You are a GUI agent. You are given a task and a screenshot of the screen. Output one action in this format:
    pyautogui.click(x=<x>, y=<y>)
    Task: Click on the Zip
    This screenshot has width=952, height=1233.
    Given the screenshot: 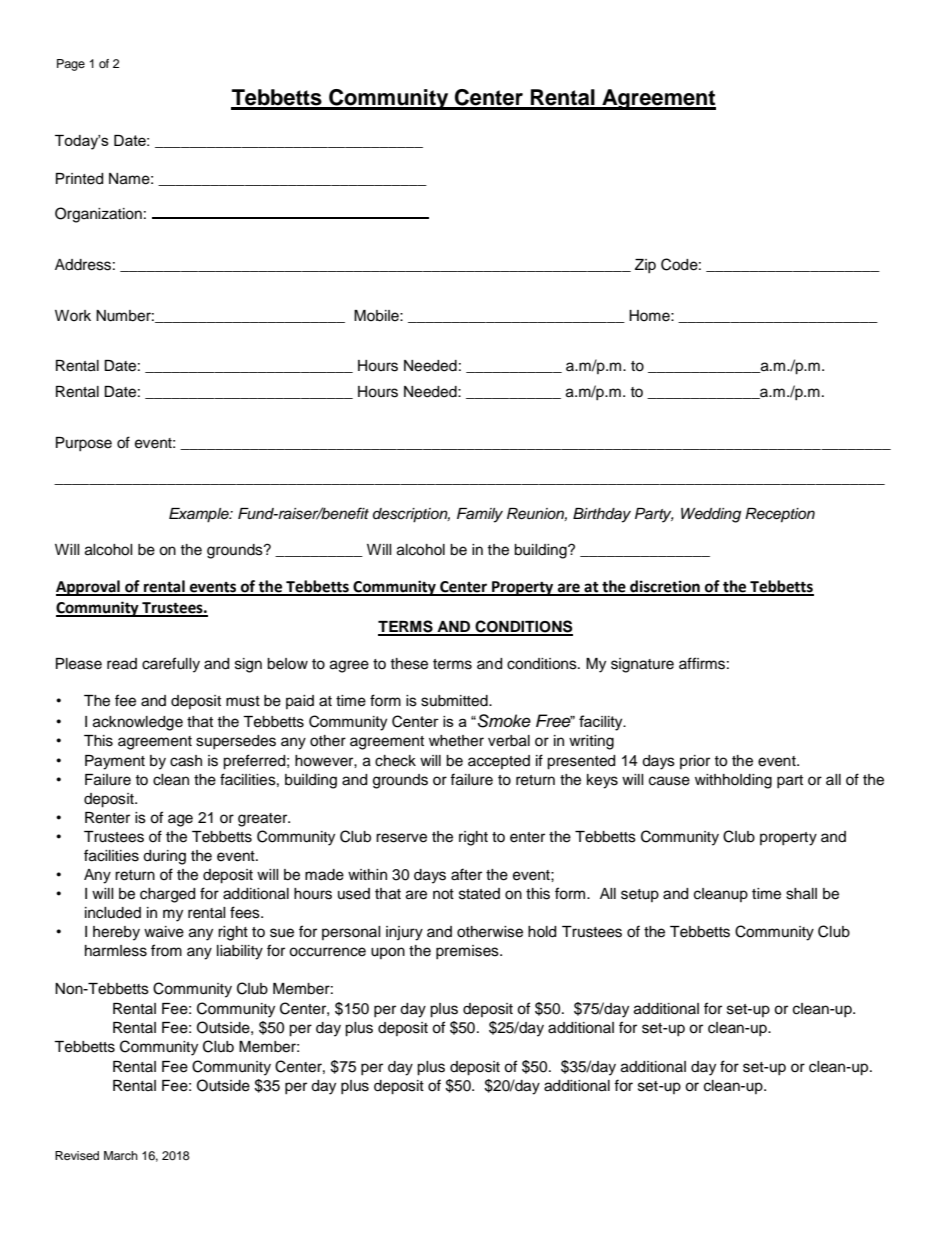 What is the action you would take?
    pyautogui.click(x=645, y=266)
